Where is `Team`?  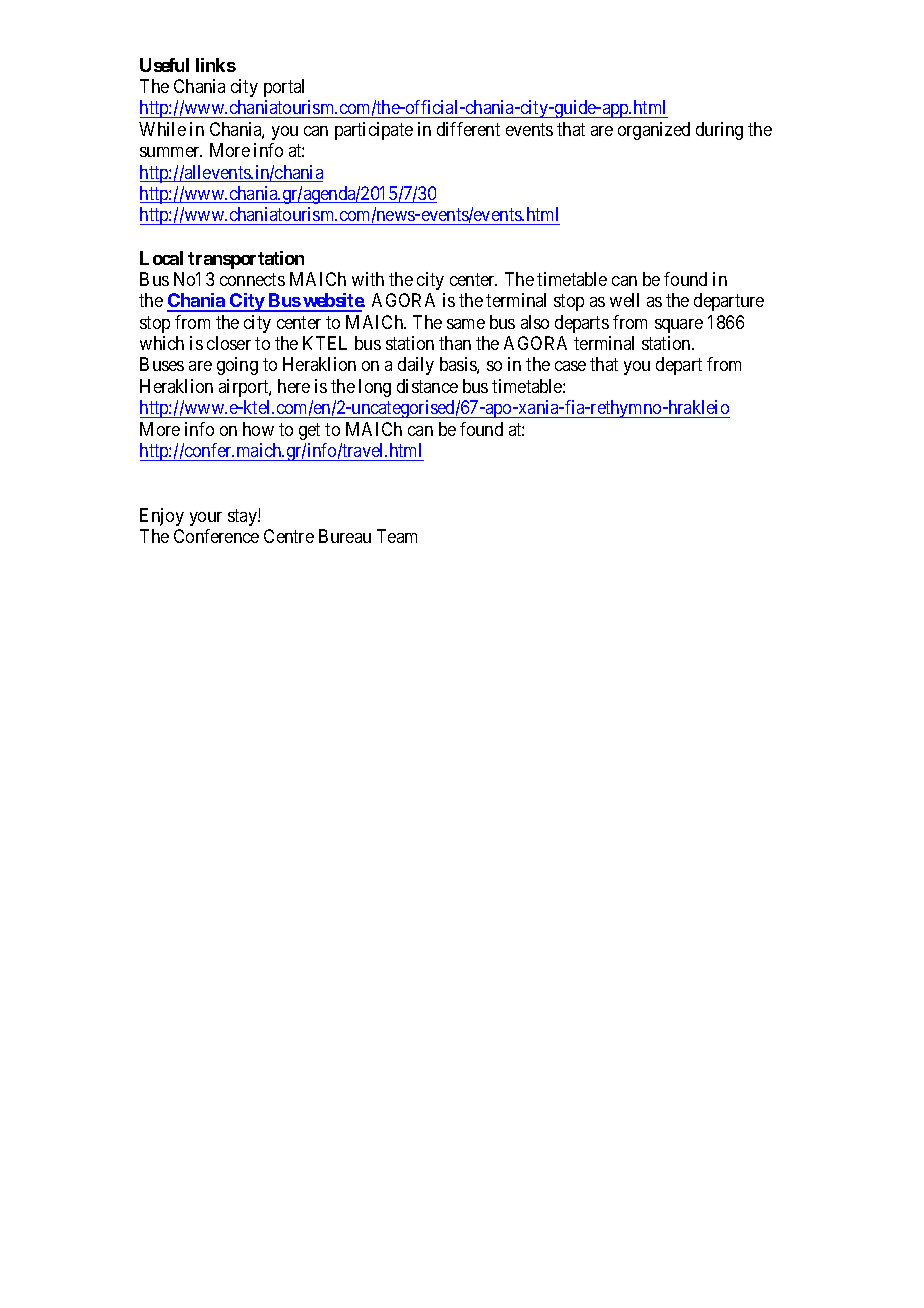 Team is located at coordinates (397, 536).
